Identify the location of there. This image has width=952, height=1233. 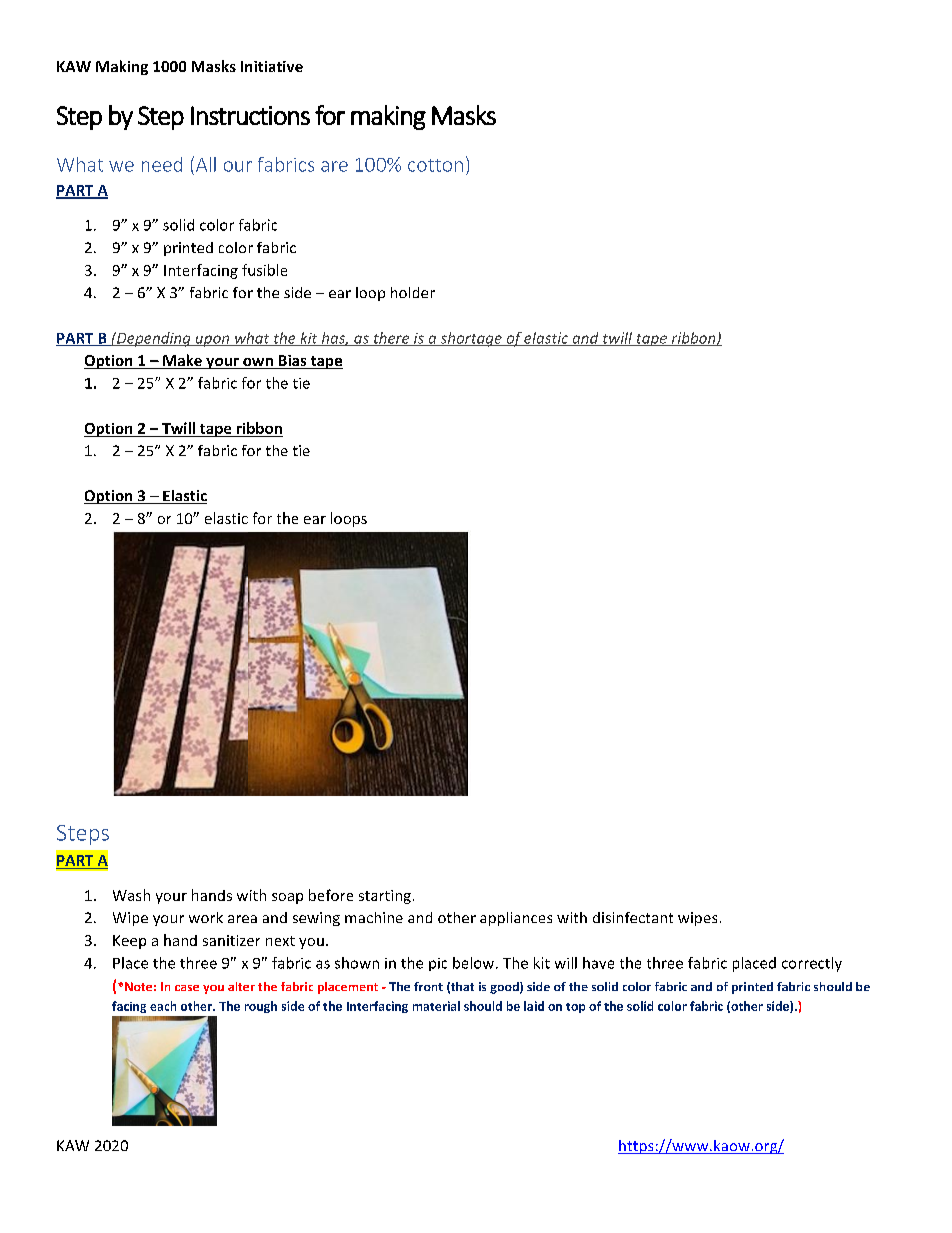
(391, 339).
